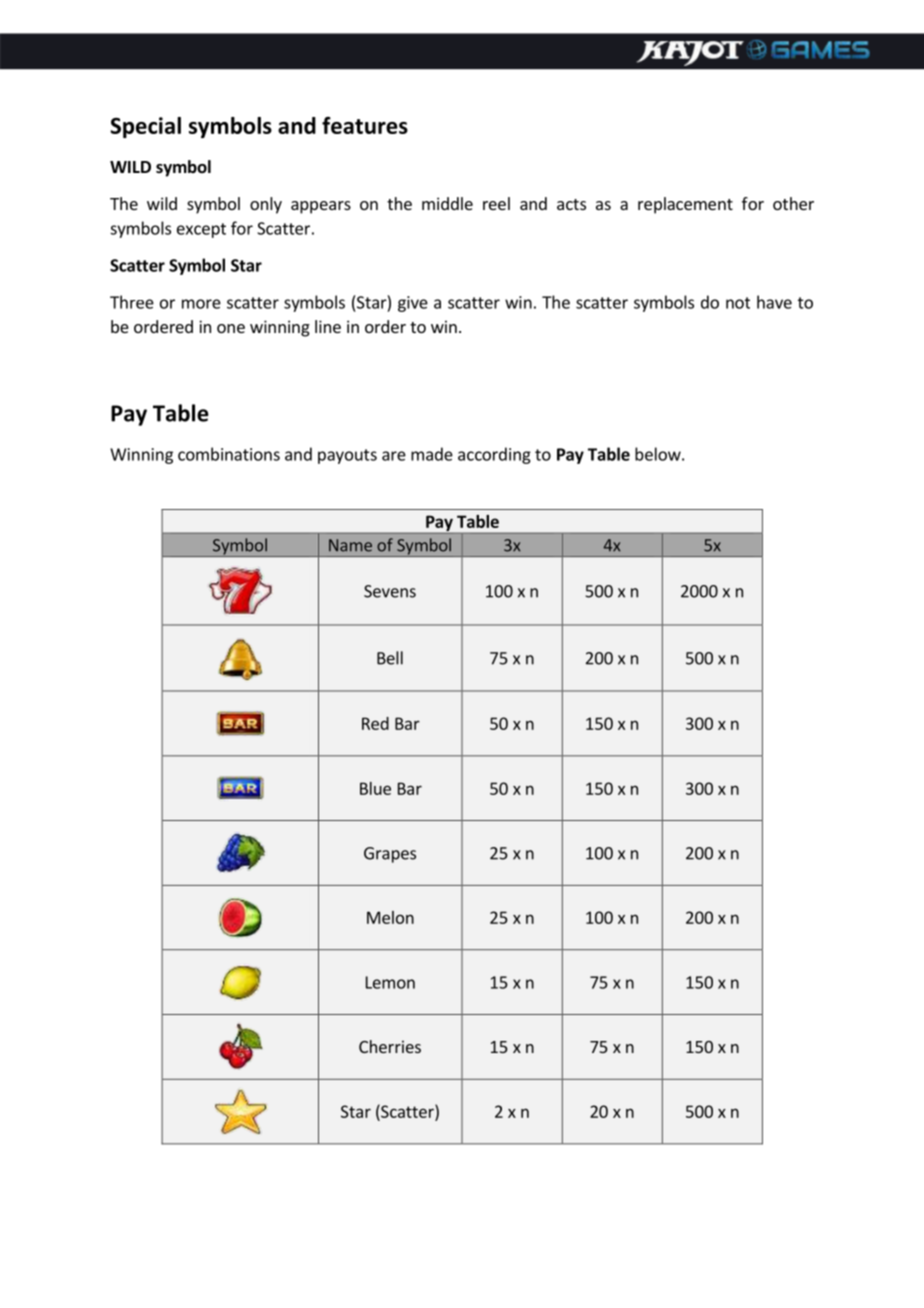 The image size is (924, 1308). What do you see at coordinates (738, 303) in the image?
I see `not` at bounding box center [738, 303].
